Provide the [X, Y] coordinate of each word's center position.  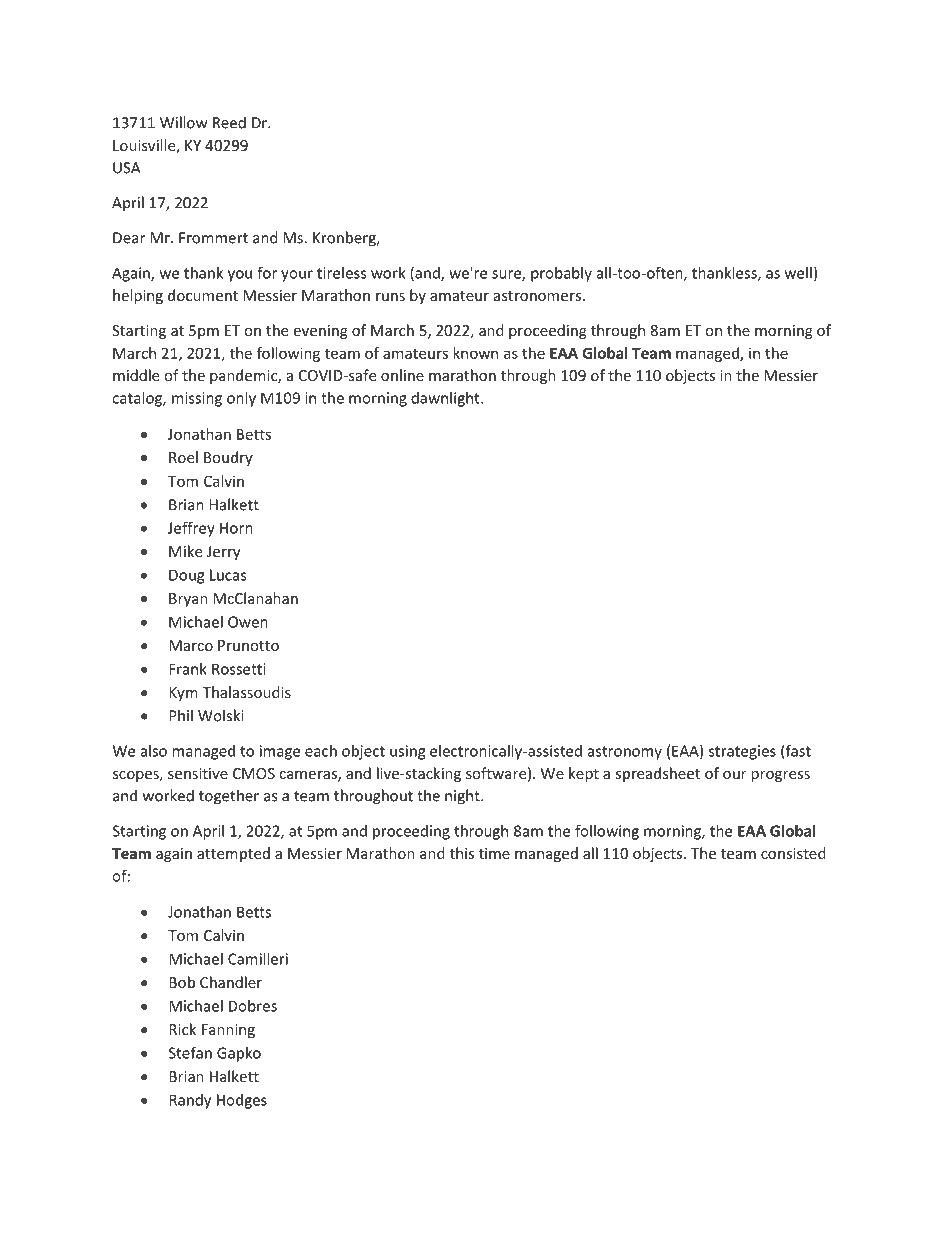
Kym [183, 694]
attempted [233, 854]
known [475, 353]
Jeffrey [191, 529]
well [798, 273]
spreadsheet [657, 774]
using [407, 752]
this [462, 853]
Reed [229, 122]
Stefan [190, 1052]
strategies [742, 752]
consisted [793, 853]
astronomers [537, 296]
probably [561, 274]
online [402, 375]
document [203, 295]
